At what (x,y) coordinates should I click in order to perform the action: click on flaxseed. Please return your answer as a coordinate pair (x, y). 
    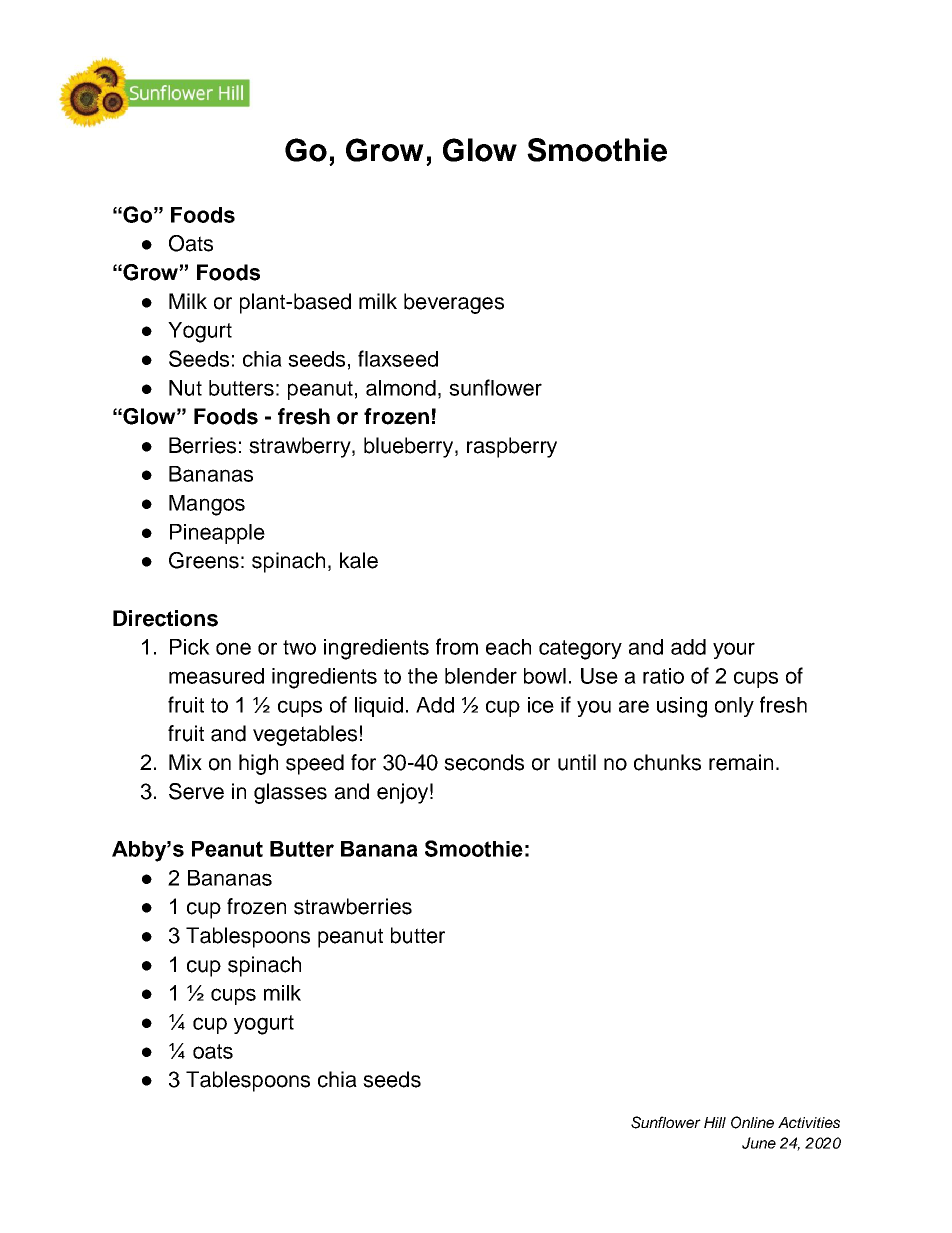
    Looking at the image, I should click on (398, 358).
